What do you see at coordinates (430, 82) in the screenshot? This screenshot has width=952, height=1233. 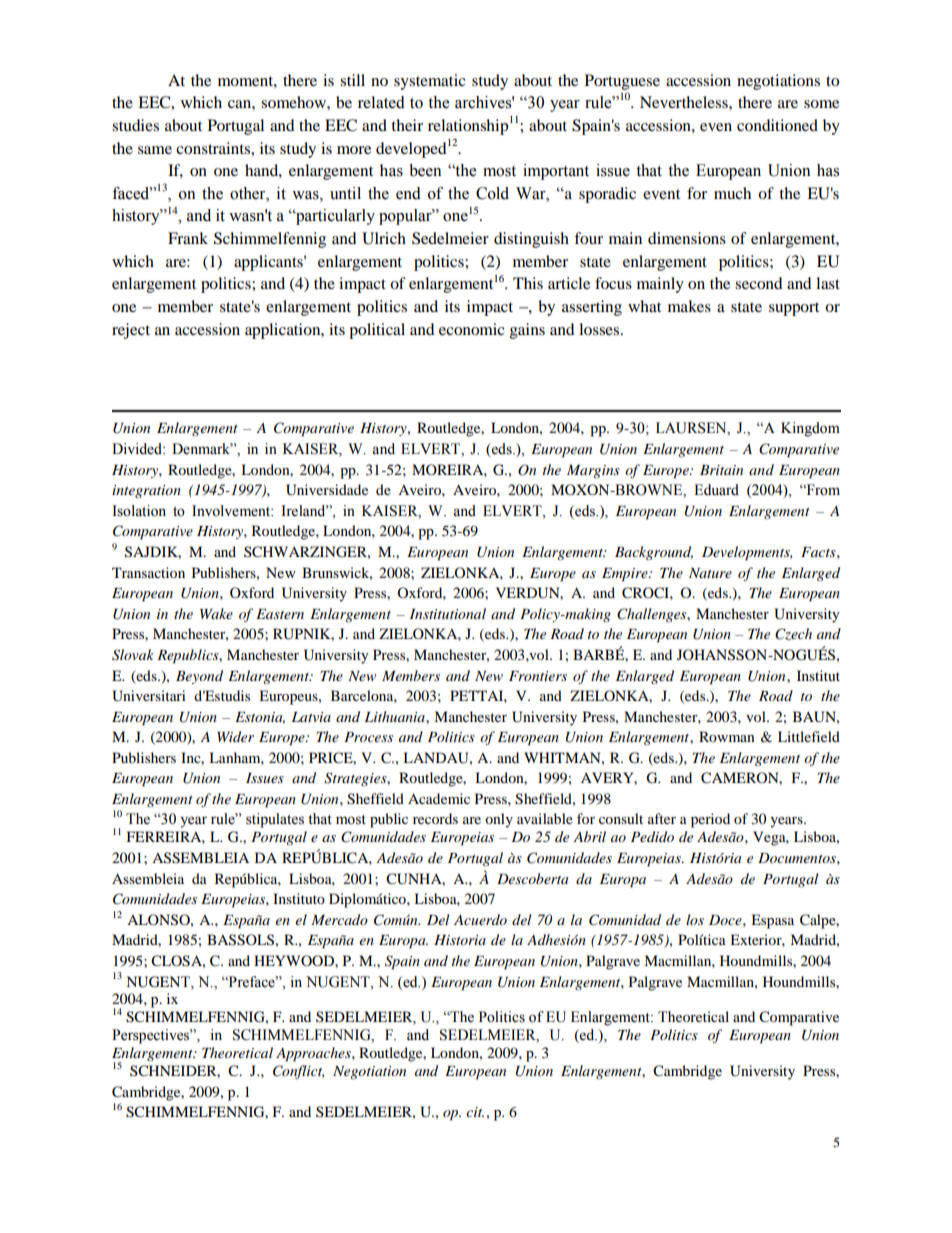 I see `systematic` at bounding box center [430, 82].
